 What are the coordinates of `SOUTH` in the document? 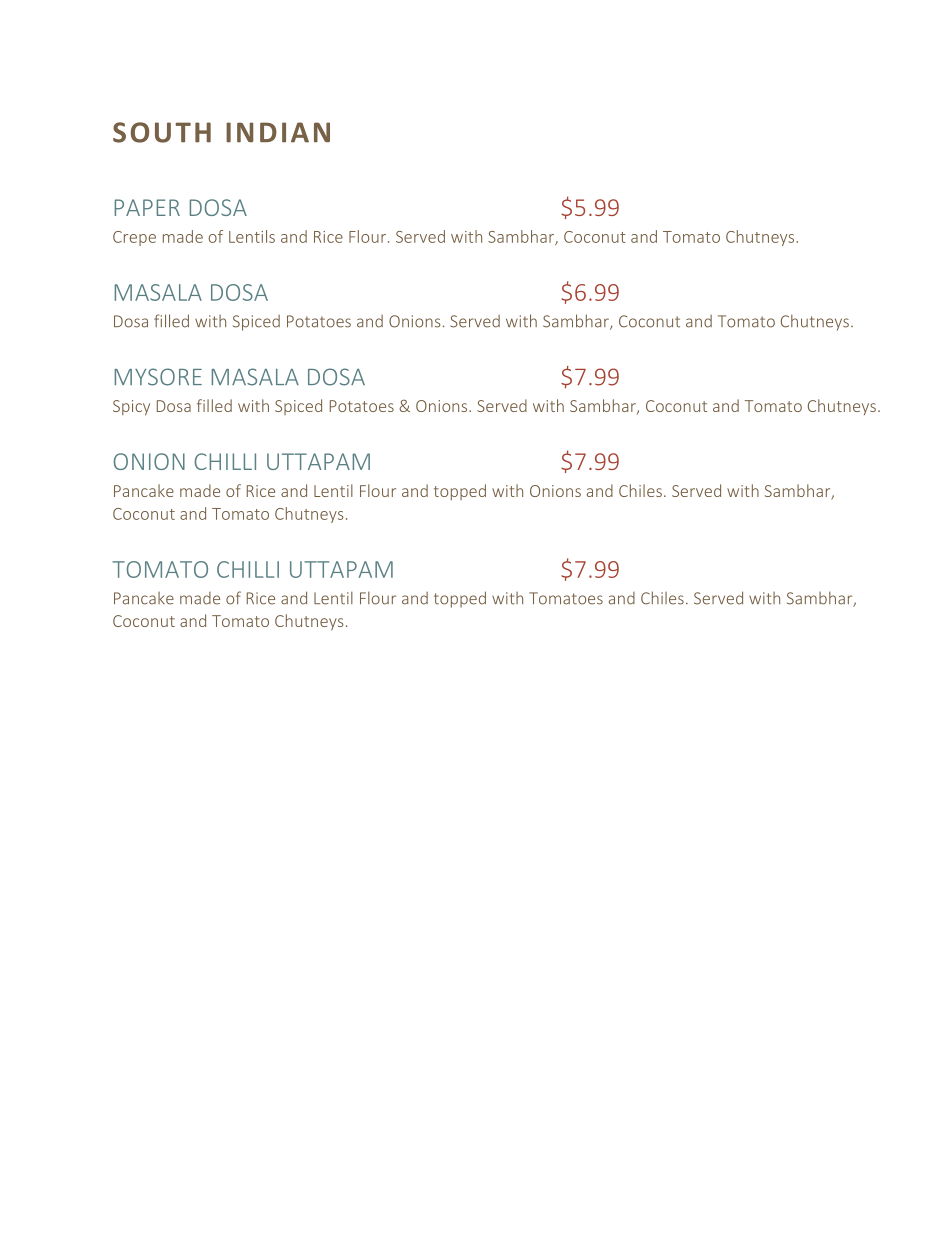 It's located at (162, 132).
